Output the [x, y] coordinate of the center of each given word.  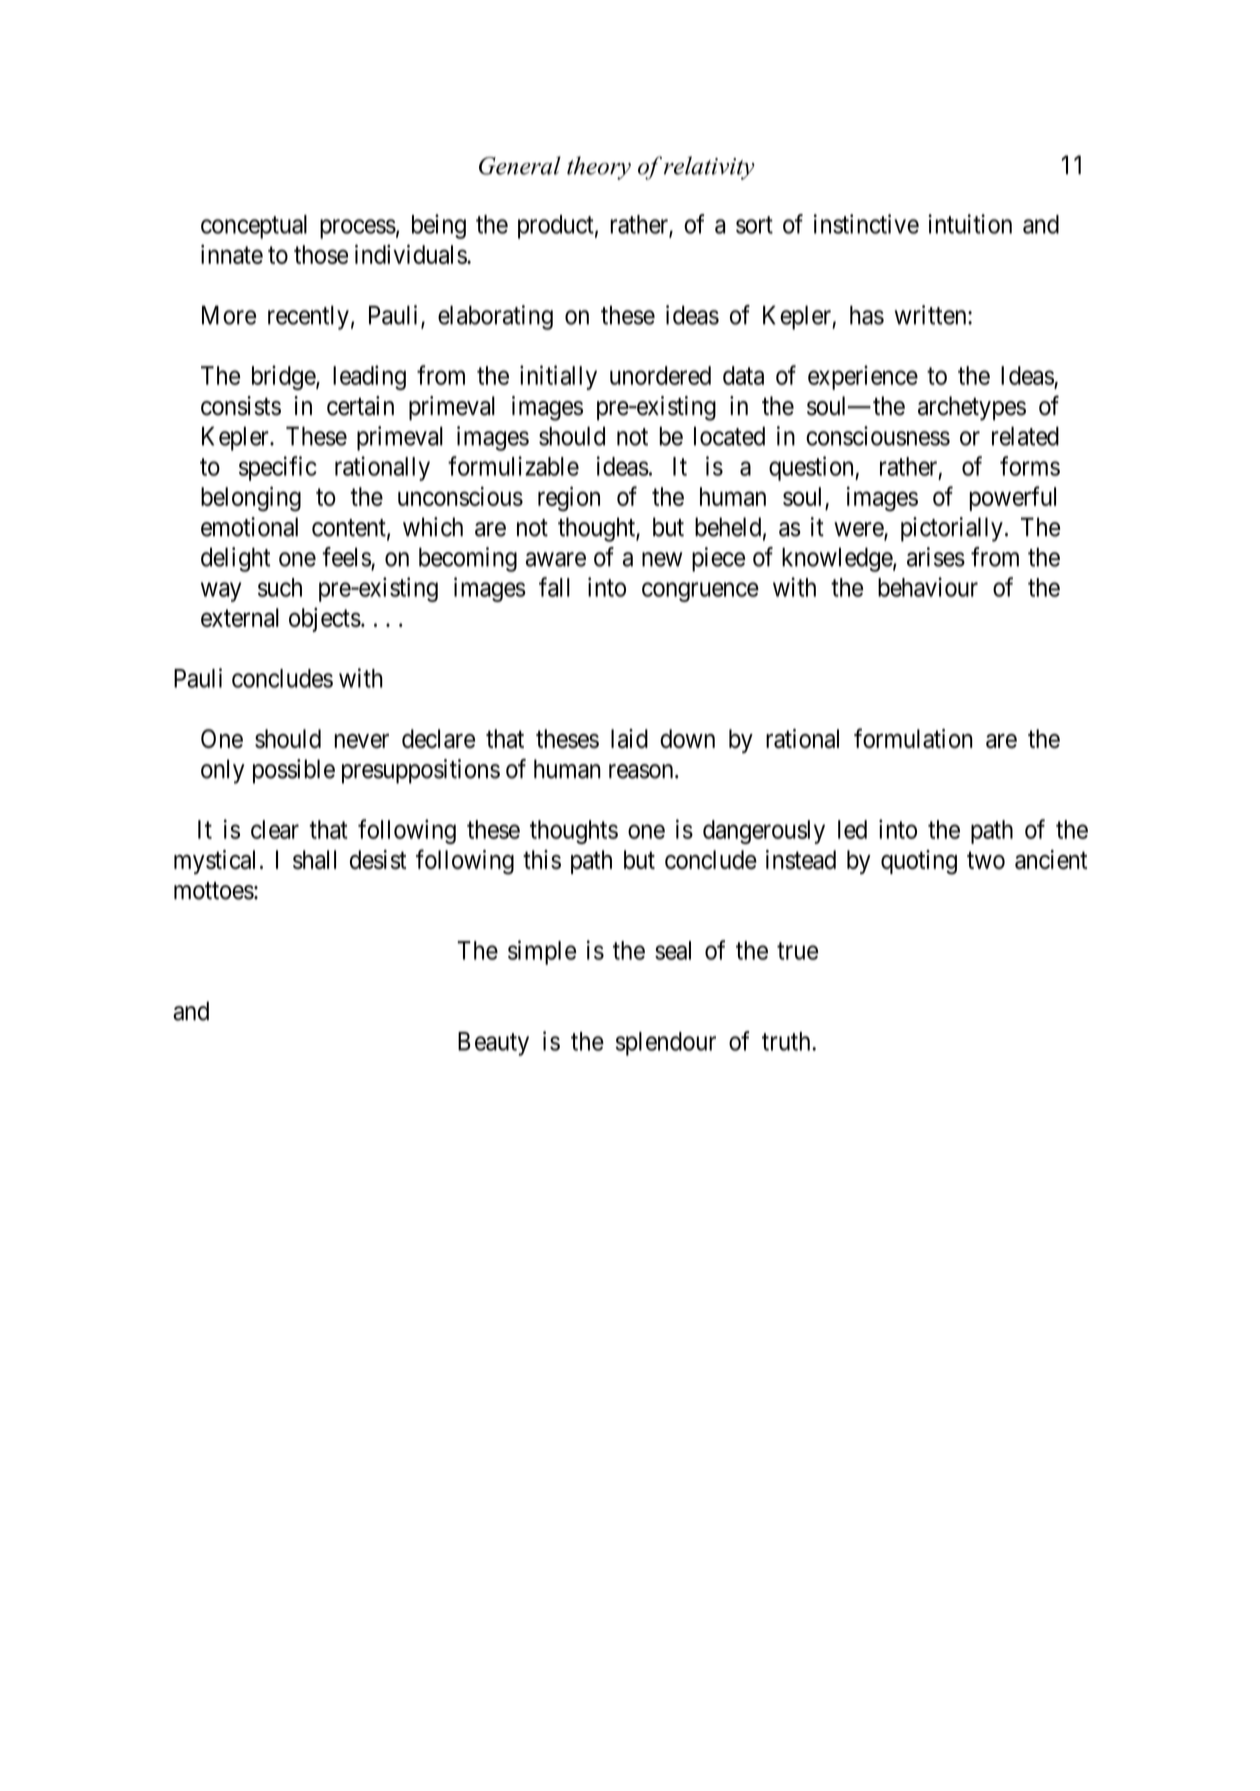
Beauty [493, 1044]
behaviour [928, 587]
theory [599, 168]
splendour [666, 1044]
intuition [970, 224]
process [358, 229]
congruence [700, 592]
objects [325, 619]
